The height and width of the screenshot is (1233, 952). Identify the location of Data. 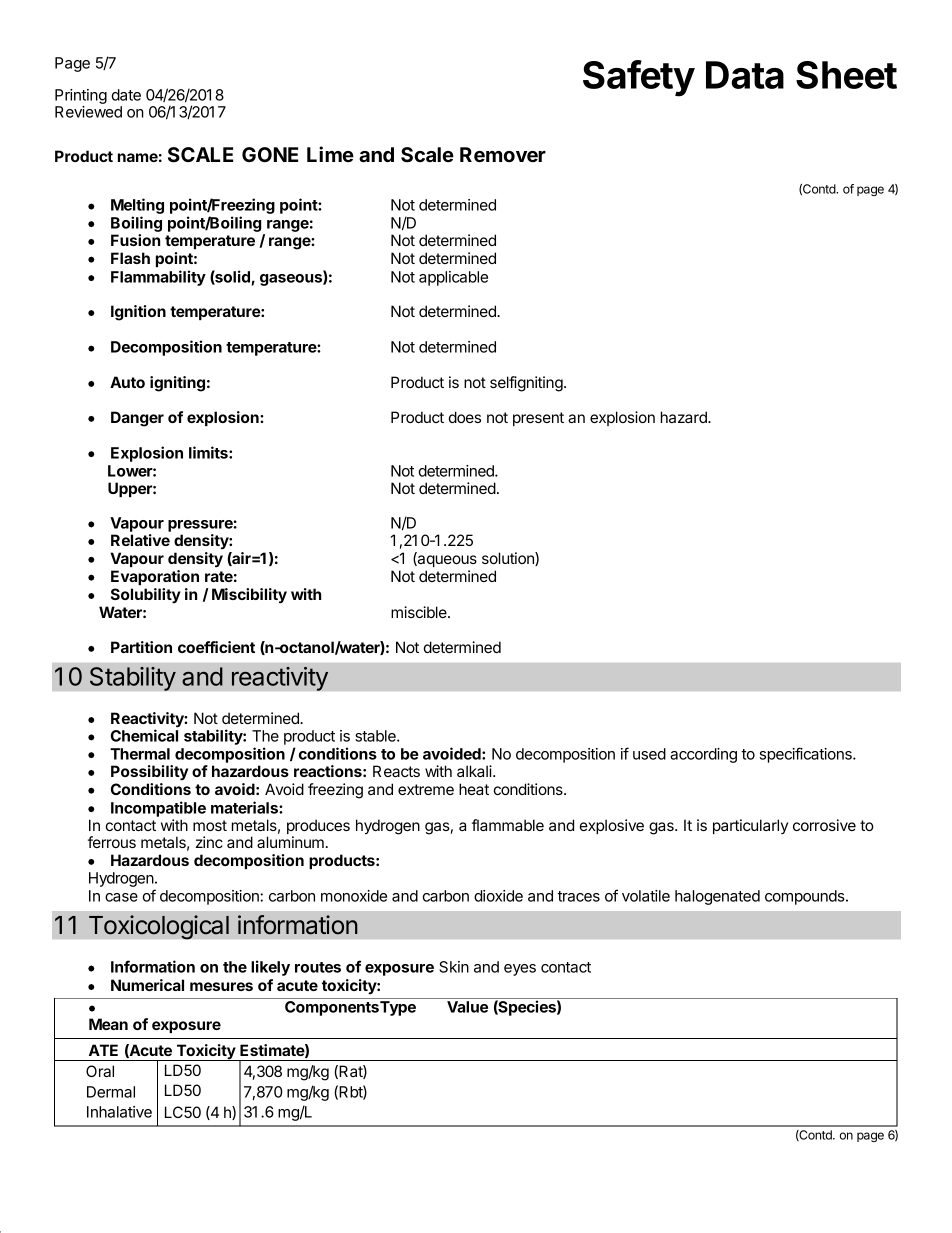
(745, 75).
